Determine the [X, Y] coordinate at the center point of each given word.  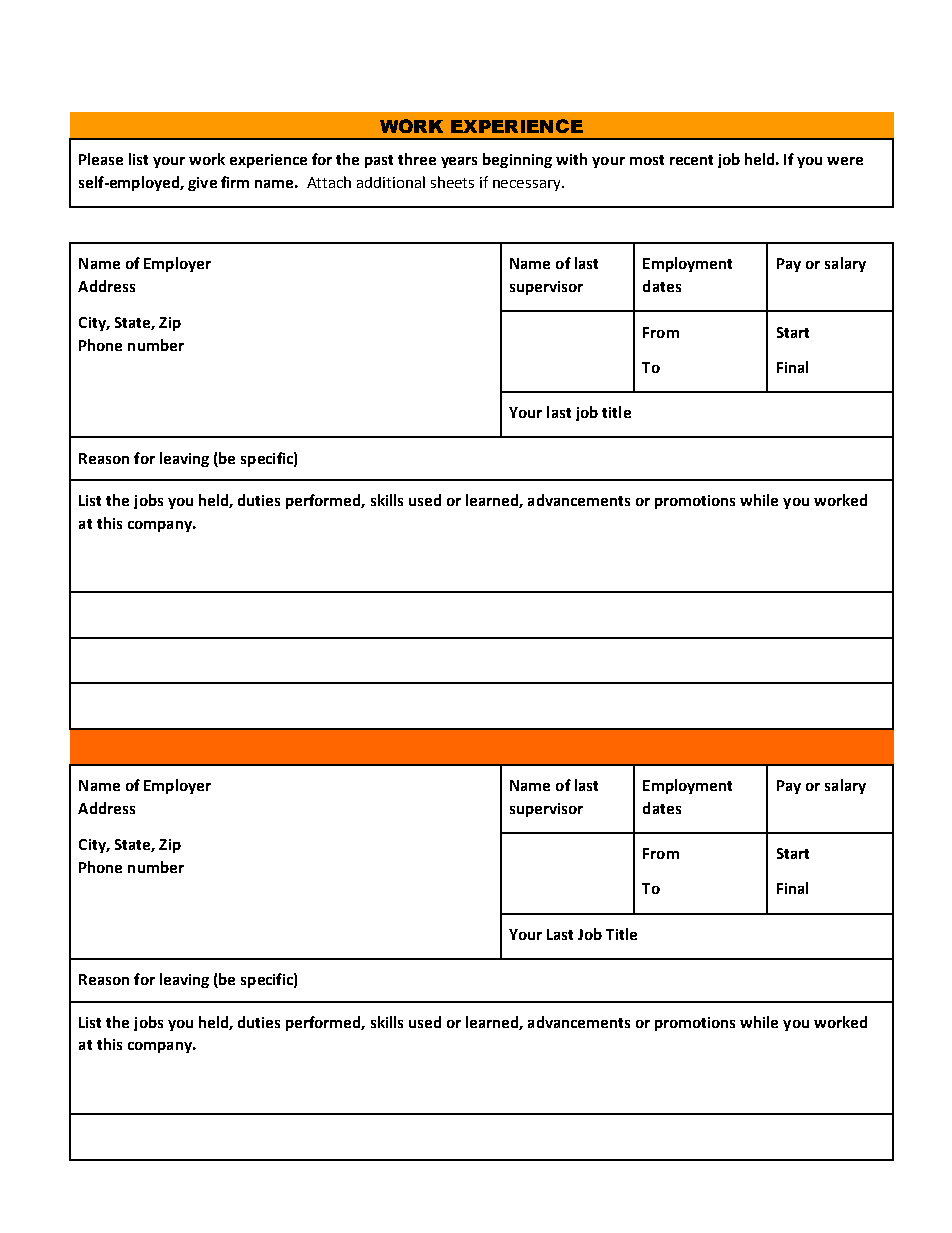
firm [235, 182]
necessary [528, 185]
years [459, 162]
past [379, 161]
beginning [517, 160]
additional [391, 182]
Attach [329, 182]
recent [691, 160]
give [202, 184]
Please [101, 159]
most [647, 160]
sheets [452, 182]
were [845, 161]
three [417, 159]
